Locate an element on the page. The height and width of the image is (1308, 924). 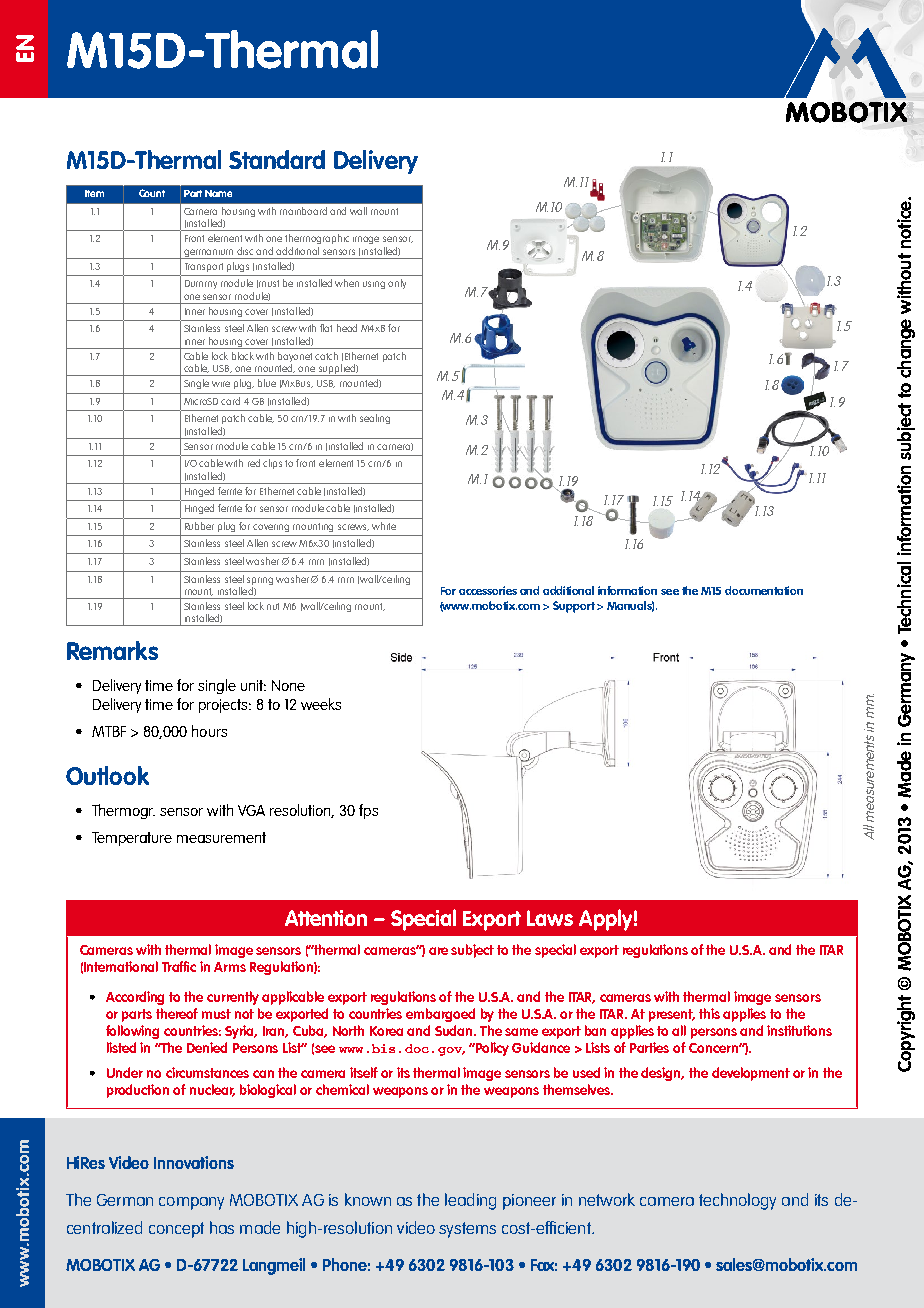
this is located at coordinates (709, 1013).
